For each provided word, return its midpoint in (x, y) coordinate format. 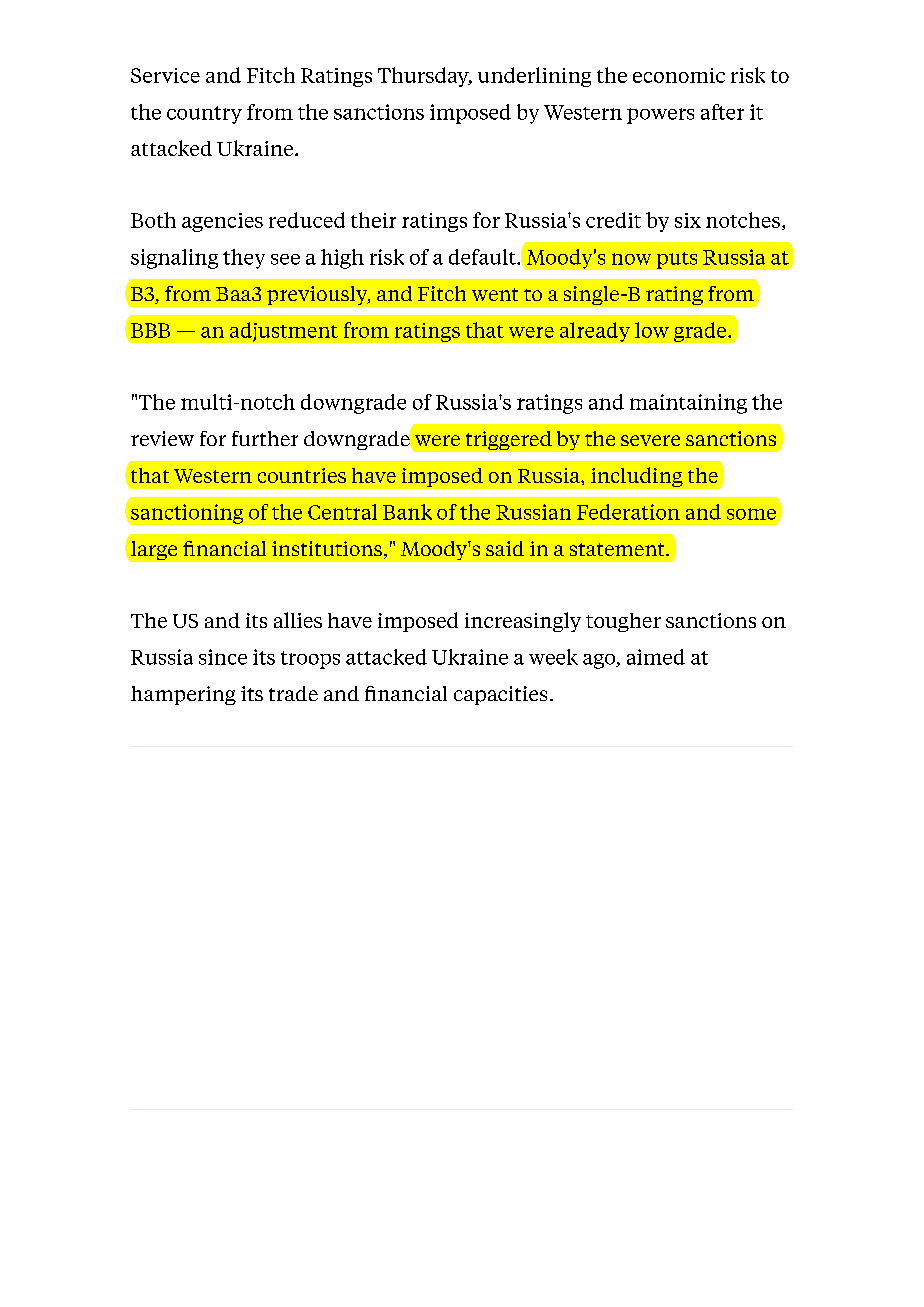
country (204, 115)
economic (679, 75)
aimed (656, 657)
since (223, 657)
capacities (500, 695)
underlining (534, 77)
